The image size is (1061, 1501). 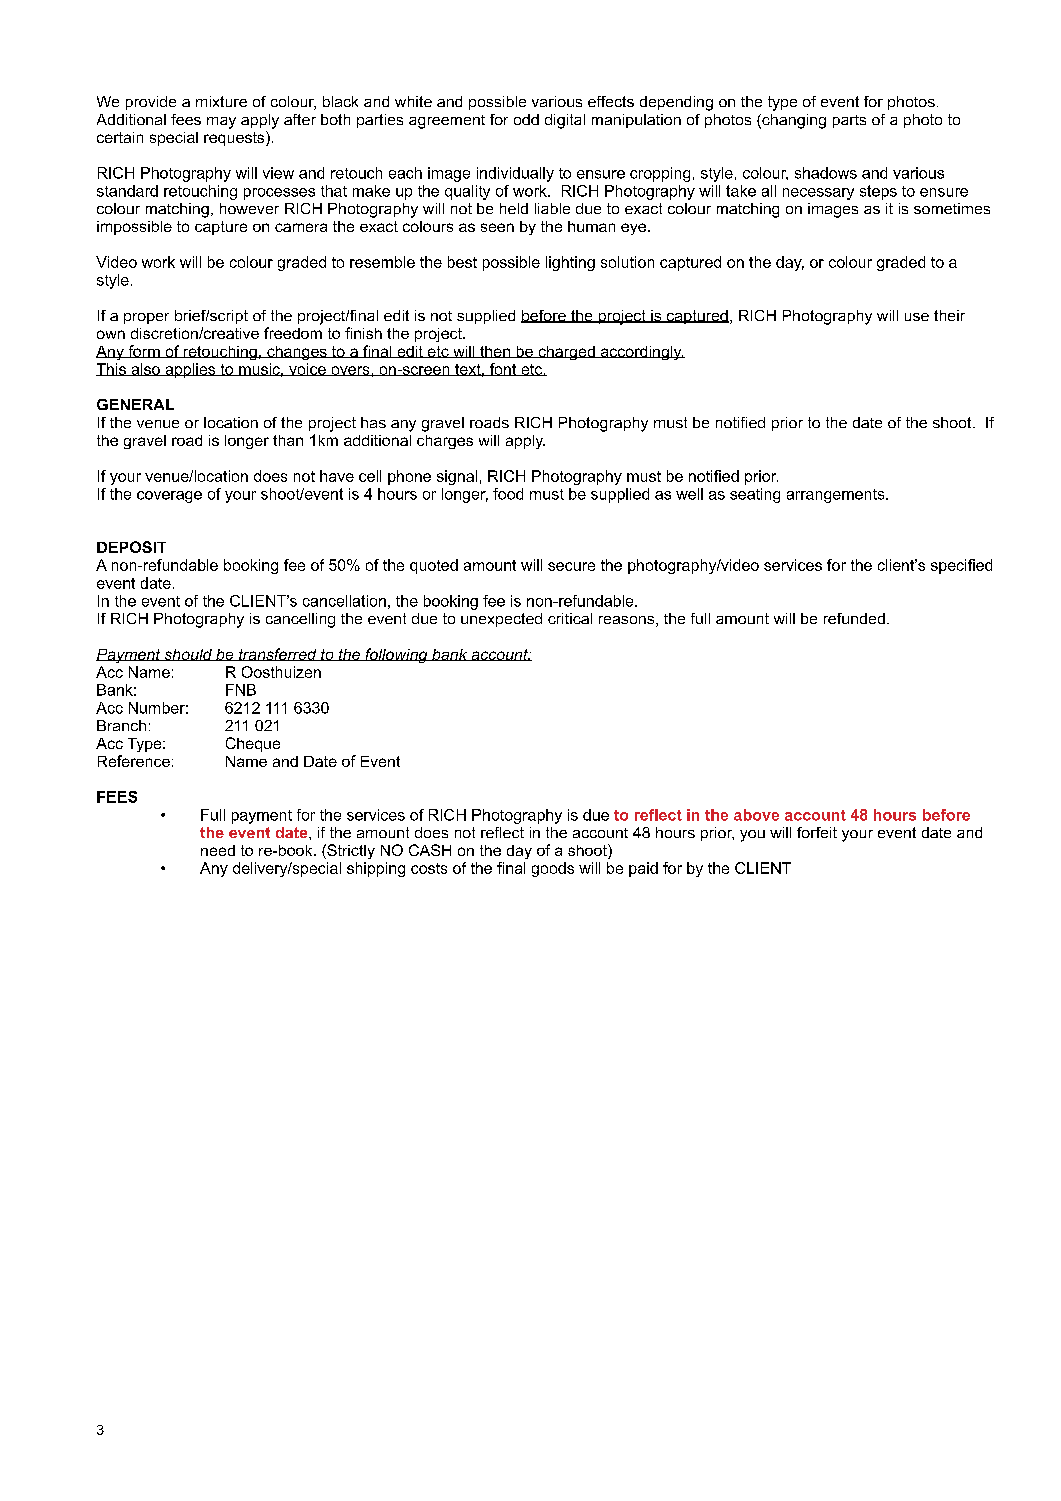 What do you see at coordinates (526, 119) in the screenshot?
I see `odd` at bounding box center [526, 119].
